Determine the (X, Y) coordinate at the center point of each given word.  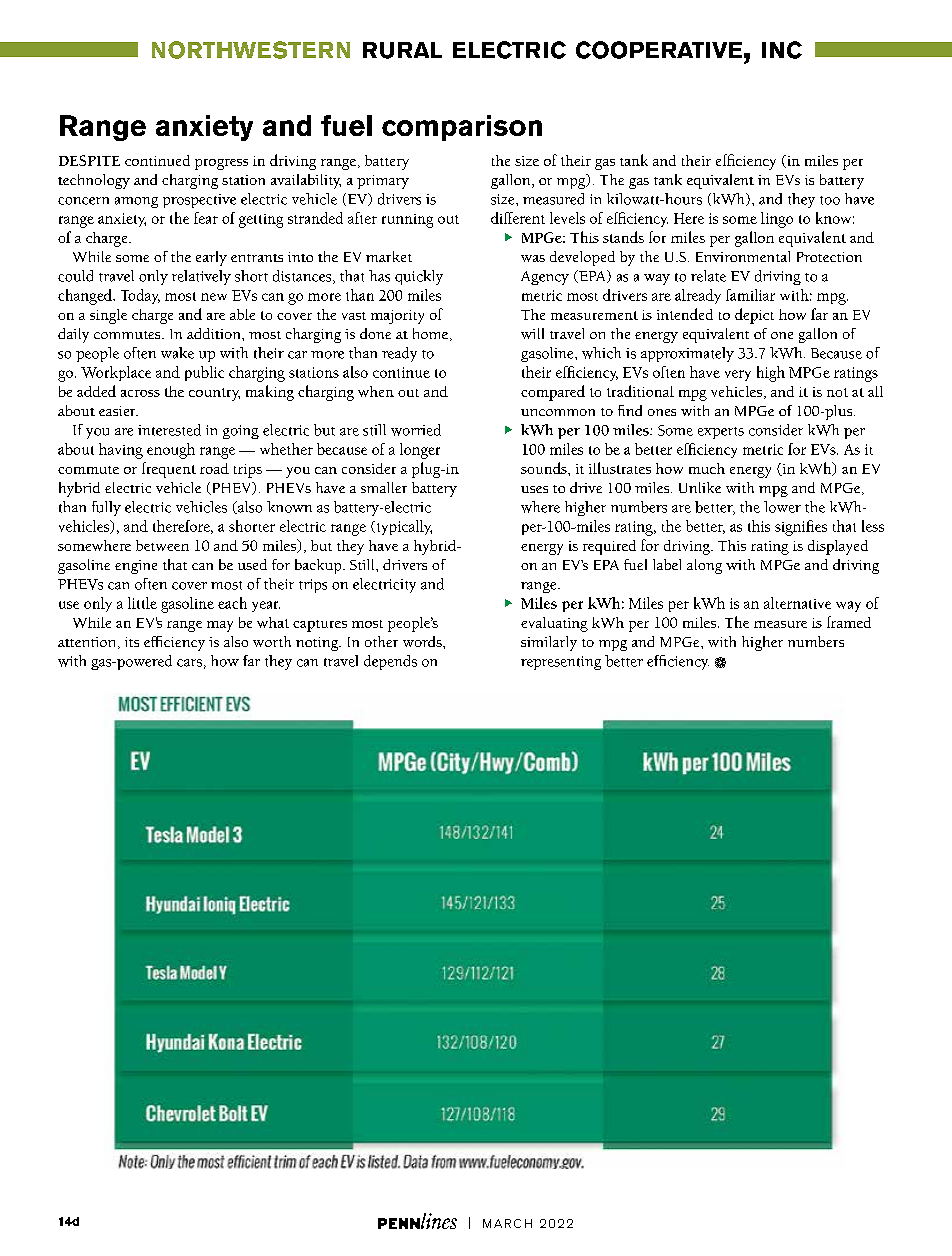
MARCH (507, 1223)
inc (782, 50)
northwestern (251, 50)
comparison (462, 128)
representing (561, 663)
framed (849, 622)
